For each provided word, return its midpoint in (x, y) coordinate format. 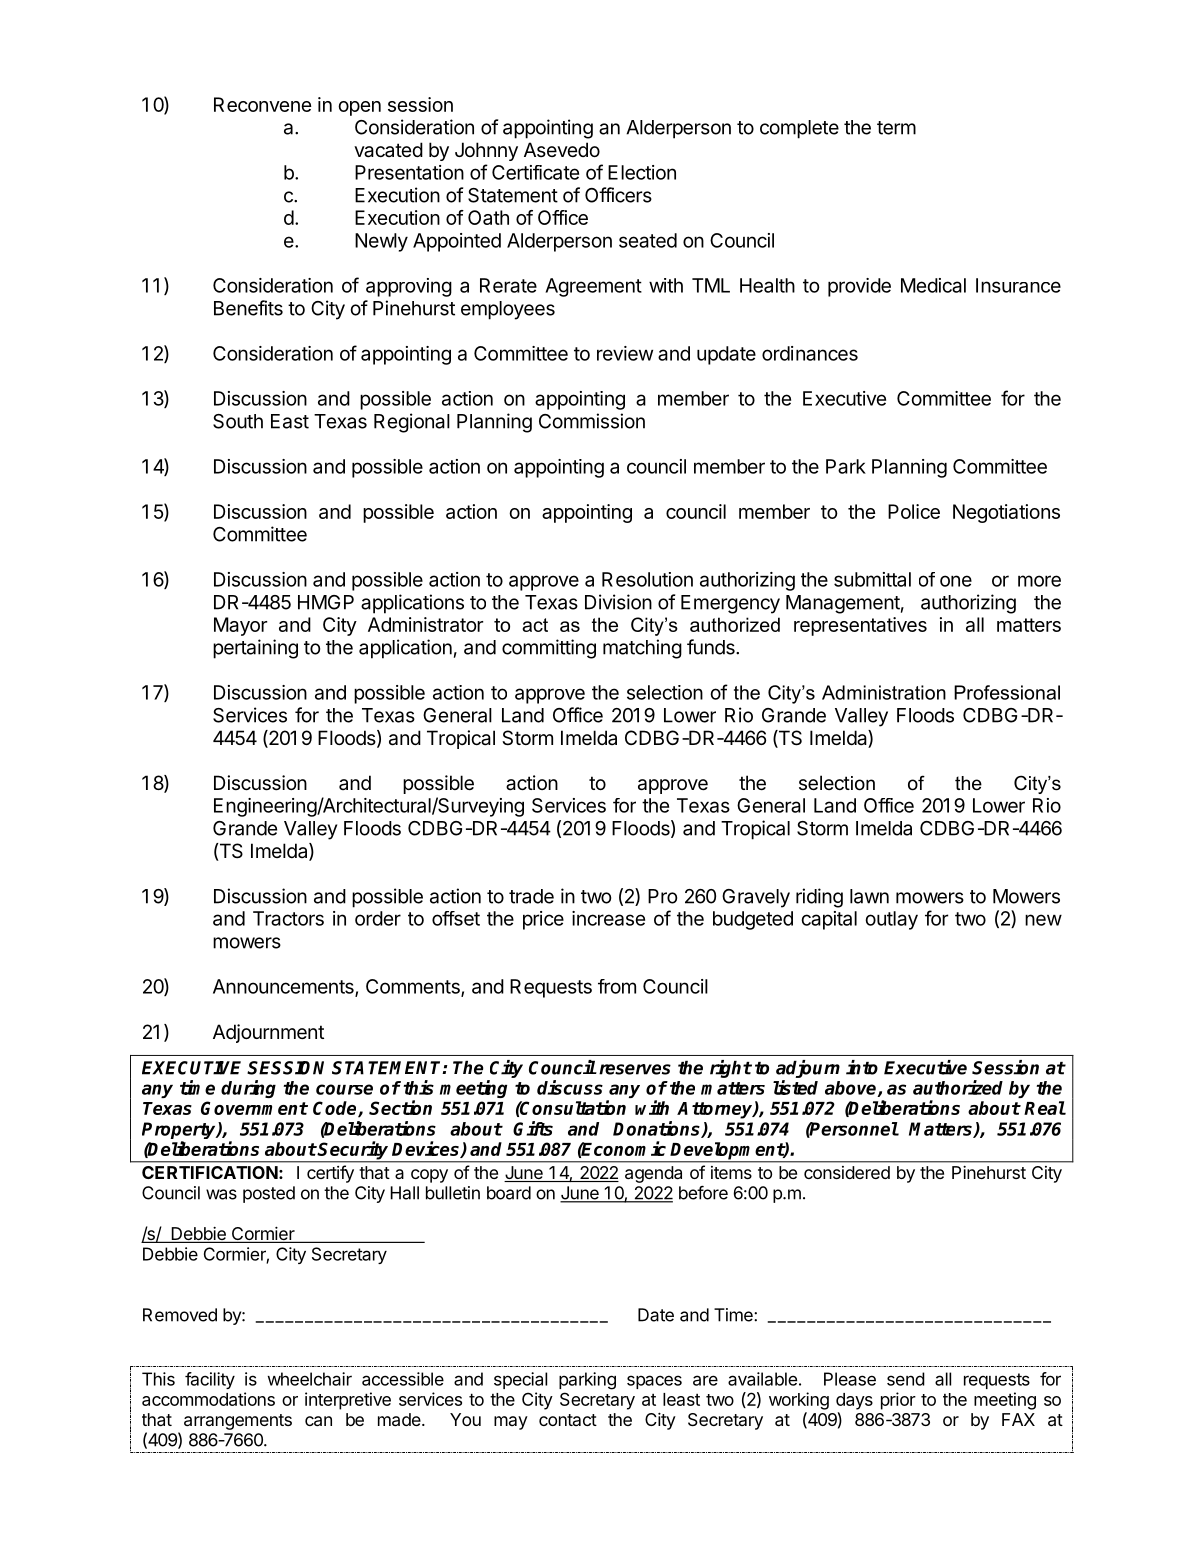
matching (642, 649)
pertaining (255, 649)
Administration (884, 692)
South (238, 421)
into (862, 1067)
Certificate (535, 172)
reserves (635, 1069)
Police (914, 511)
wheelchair (309, 1379)
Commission (592, 421)
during (248, 1089)
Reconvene (263, 104)
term (896, 128)
